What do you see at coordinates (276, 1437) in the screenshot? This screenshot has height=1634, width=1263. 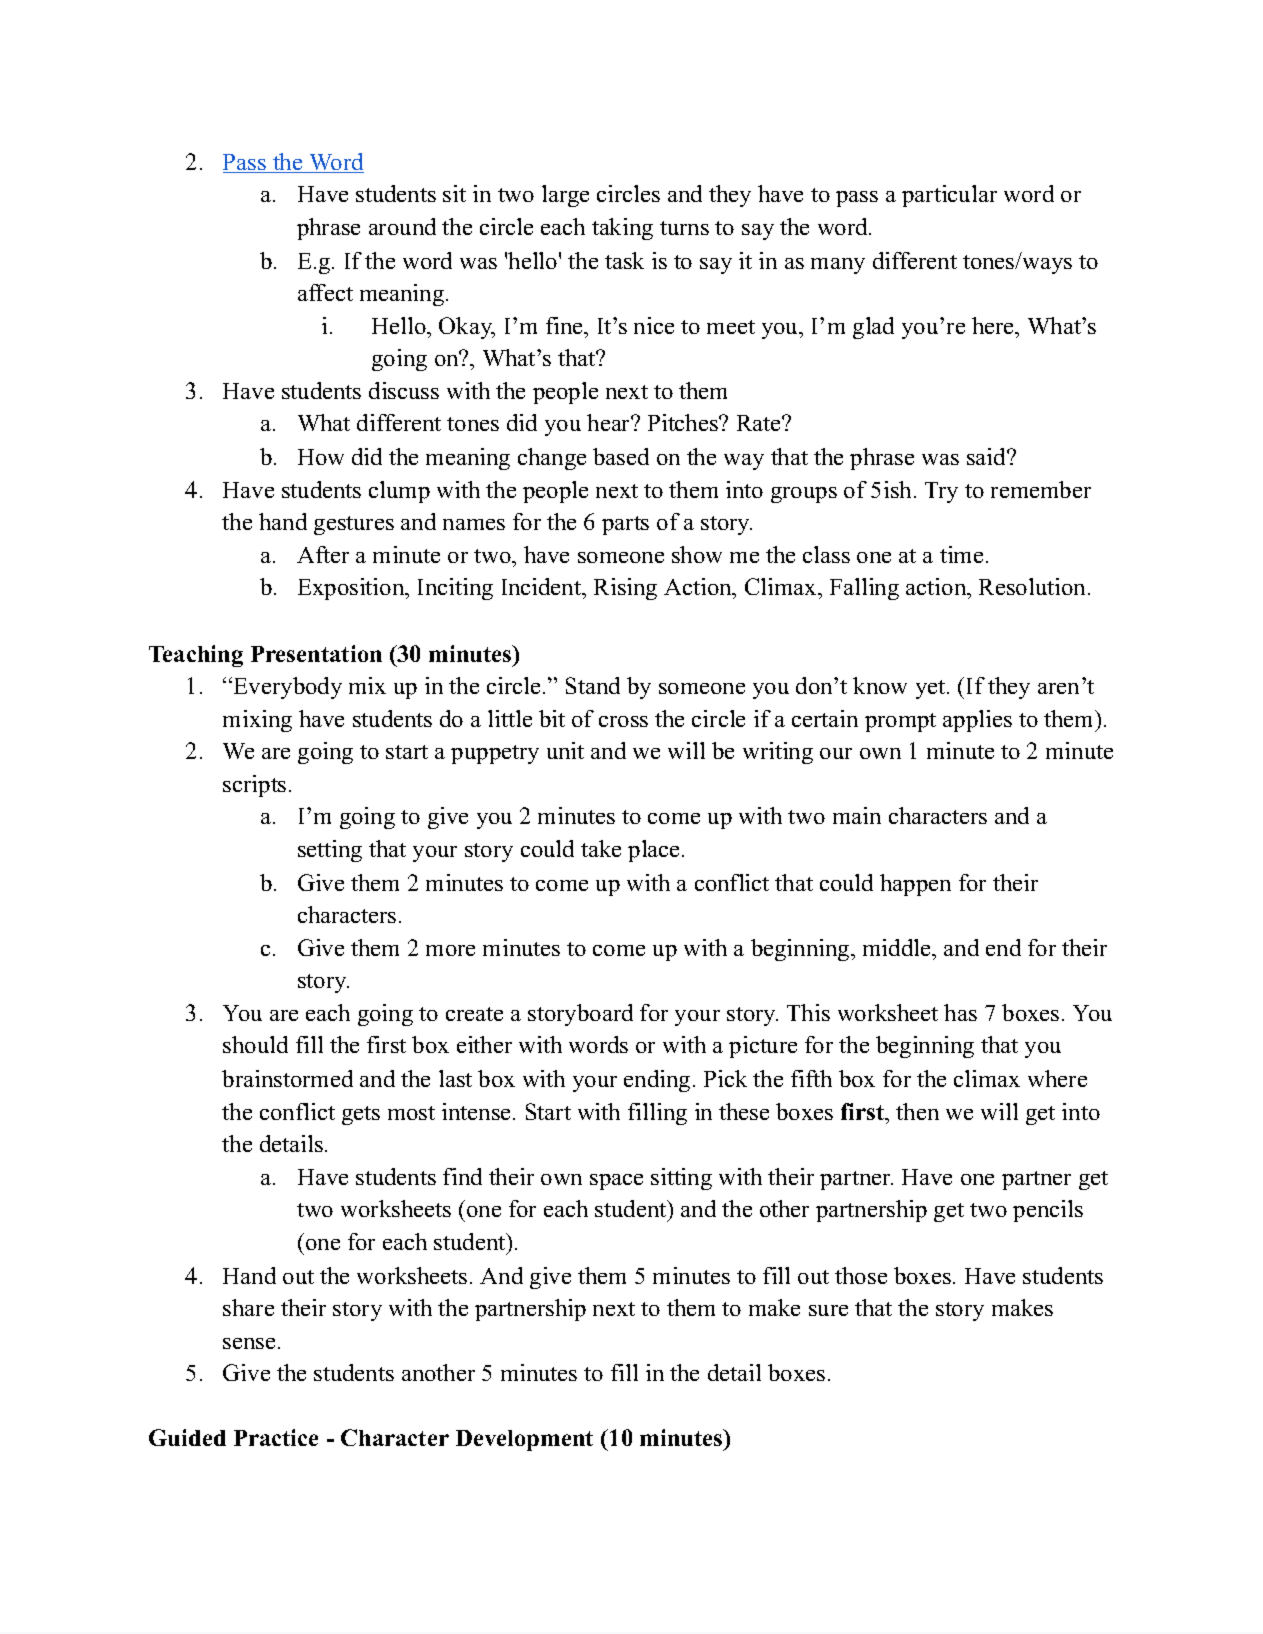 I see `Practice` at bounding box center [276, 1437].
